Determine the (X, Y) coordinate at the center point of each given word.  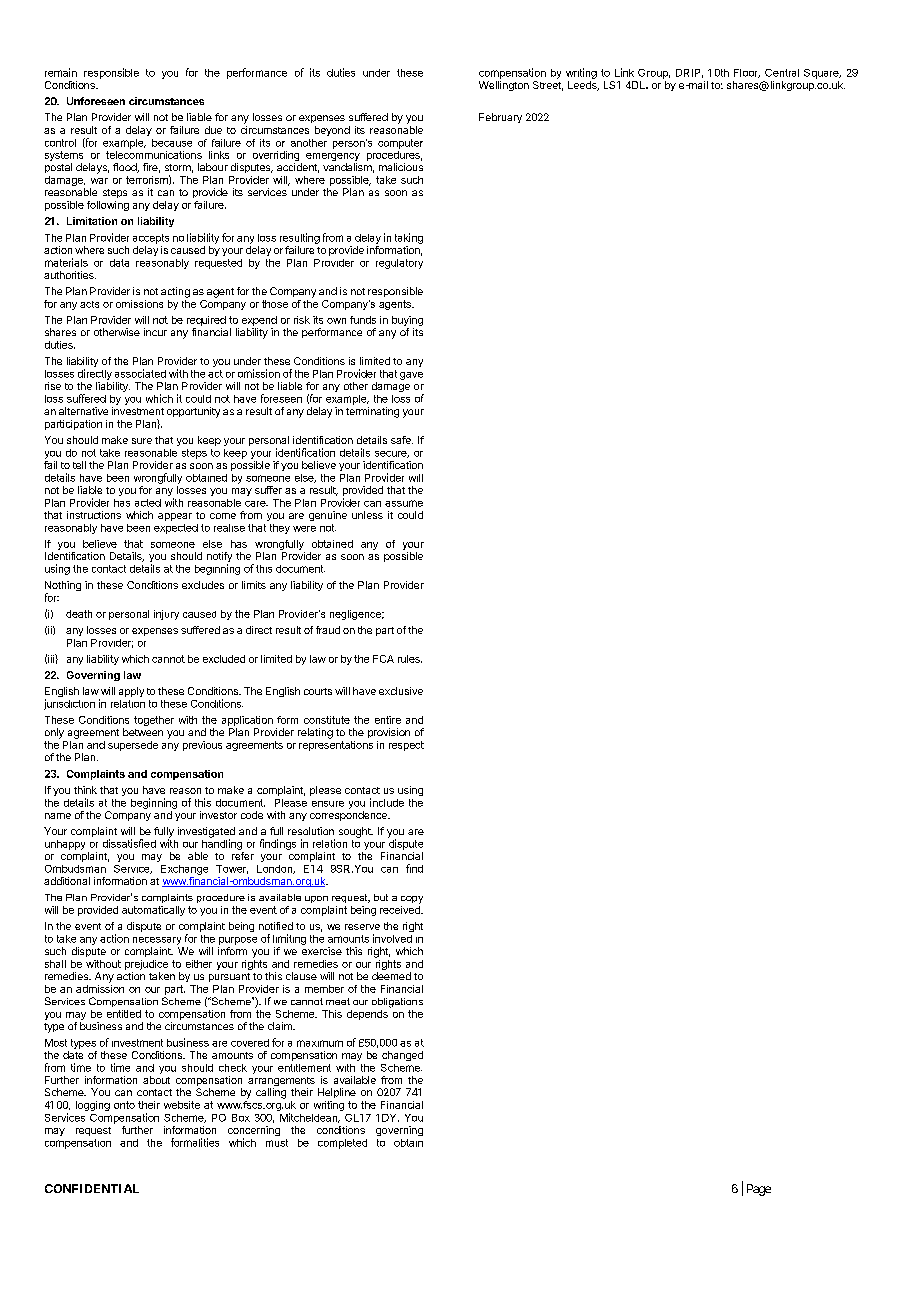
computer (400, 144)
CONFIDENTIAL (92, 1188)
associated (140, 373)
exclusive (401, 691)
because (172, 143)
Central (782, 73)
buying (407, 322)
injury (166, 615)
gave (411, 376)
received (401, 910)
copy (412, 900)
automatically (153, 911)
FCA (383, 659)
